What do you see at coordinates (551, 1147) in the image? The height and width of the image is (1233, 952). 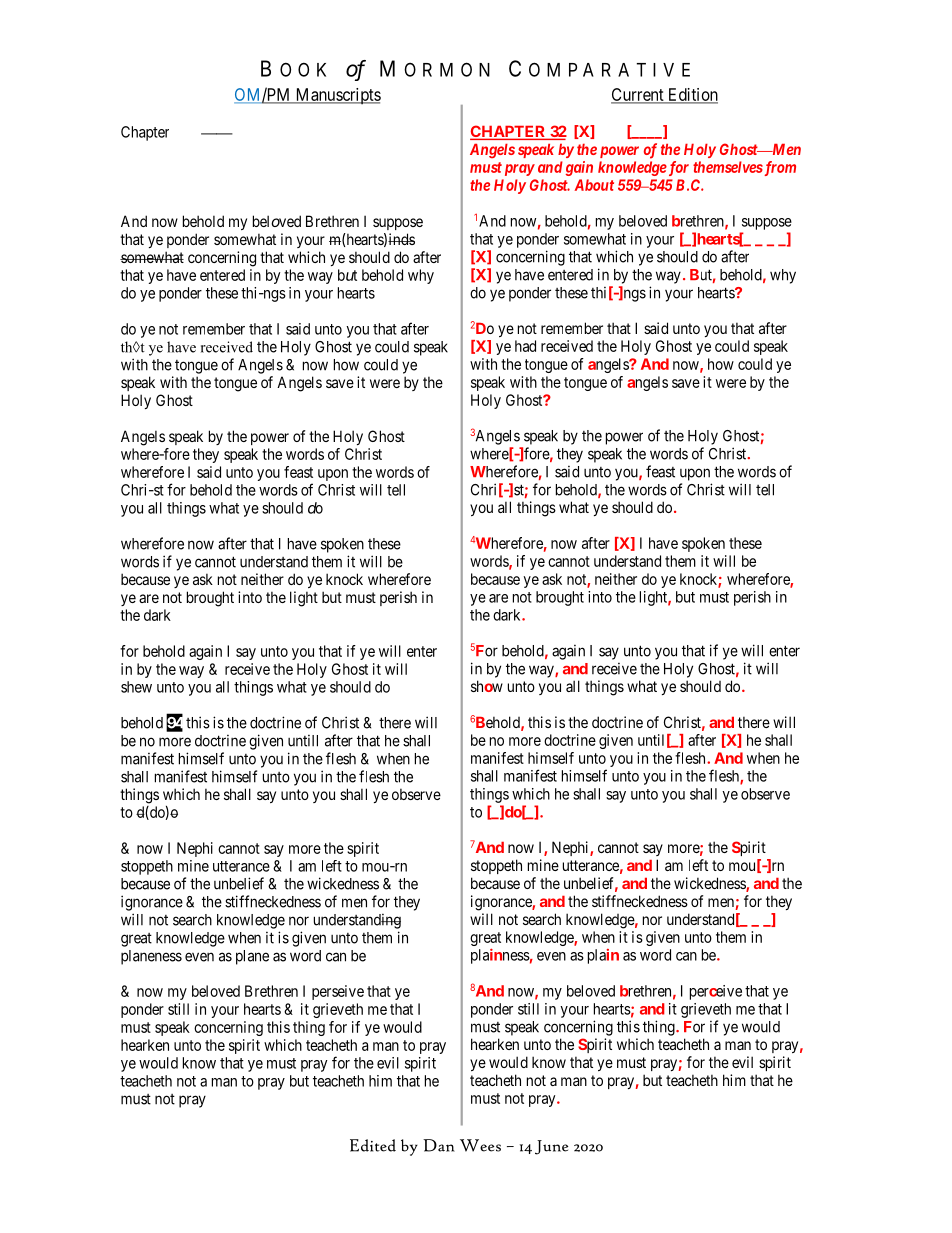 I see `June` at bounding box center [551, 1147].
